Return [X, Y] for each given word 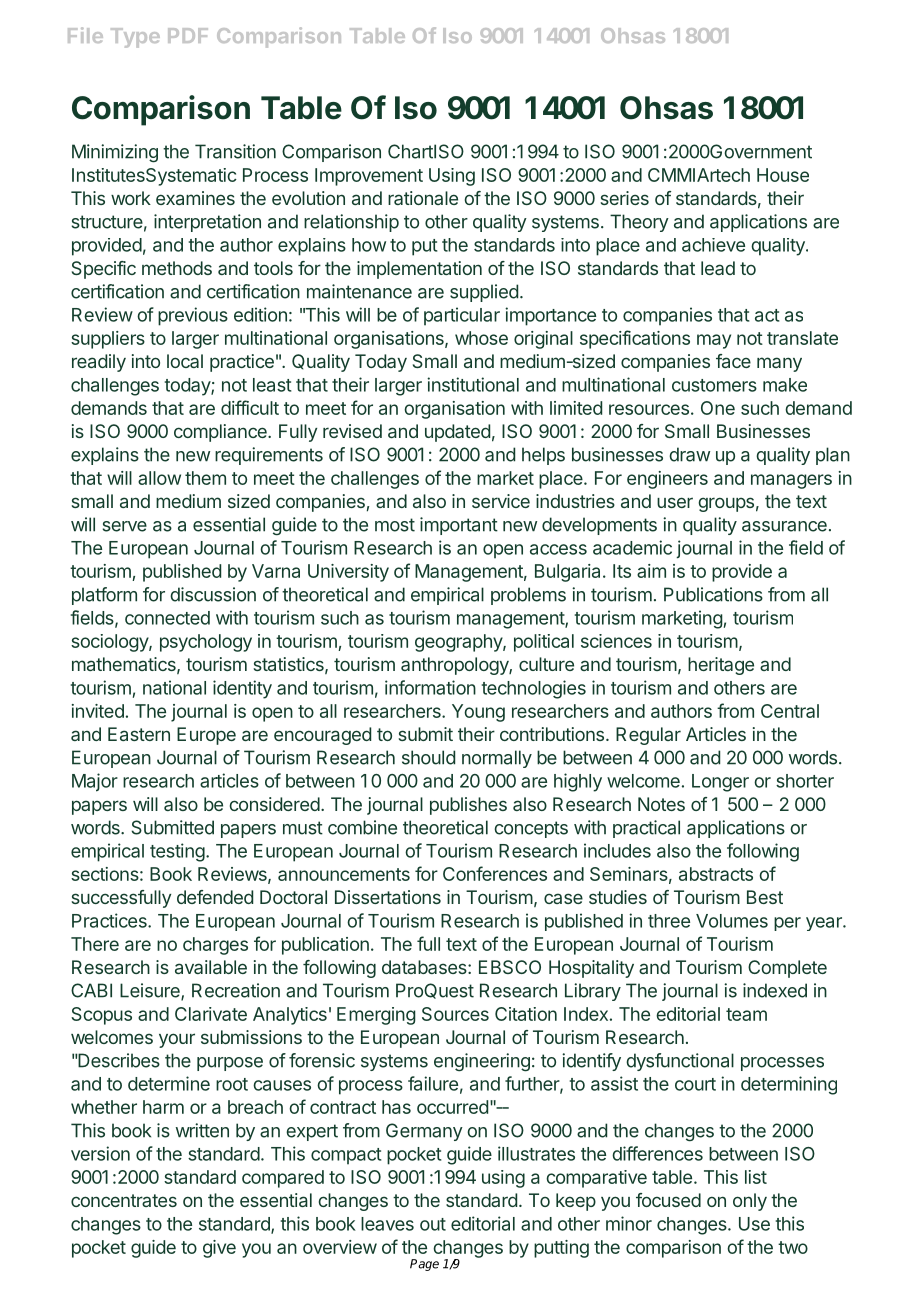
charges [215, 946]
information [430, 687]
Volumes [732, 921]
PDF [188, 35]
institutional [473, 384]
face [733, 361]
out [433, 1224]
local [185, 361]
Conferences [495, 873]
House [783, 175]
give [219, 1249]
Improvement [369, 177]
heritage [721, 666]
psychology [206, 643]
